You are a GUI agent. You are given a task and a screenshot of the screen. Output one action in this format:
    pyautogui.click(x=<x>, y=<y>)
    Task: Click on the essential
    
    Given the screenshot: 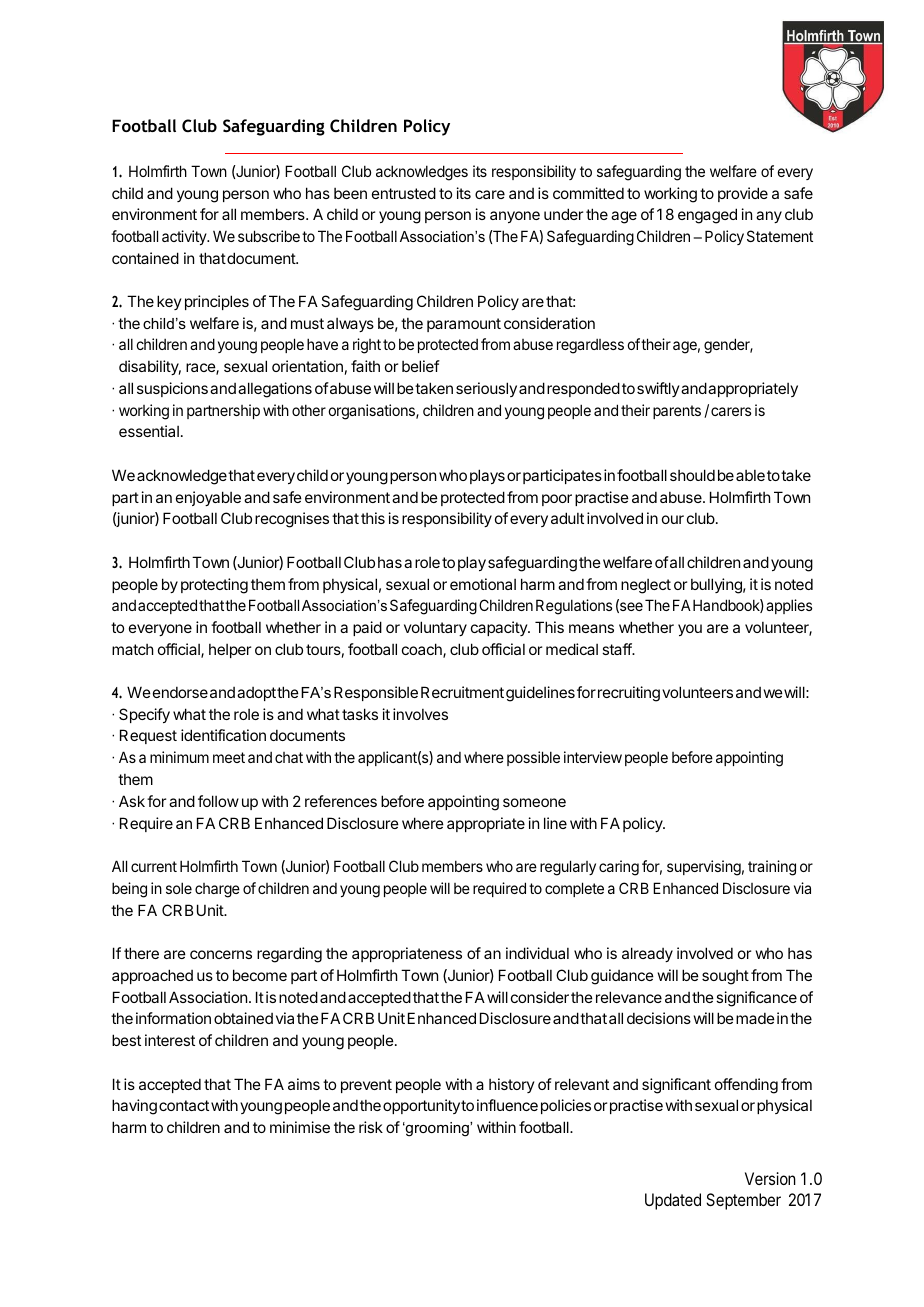 What is the action you would take?
    pyautogui.click(x=149, y=431)
